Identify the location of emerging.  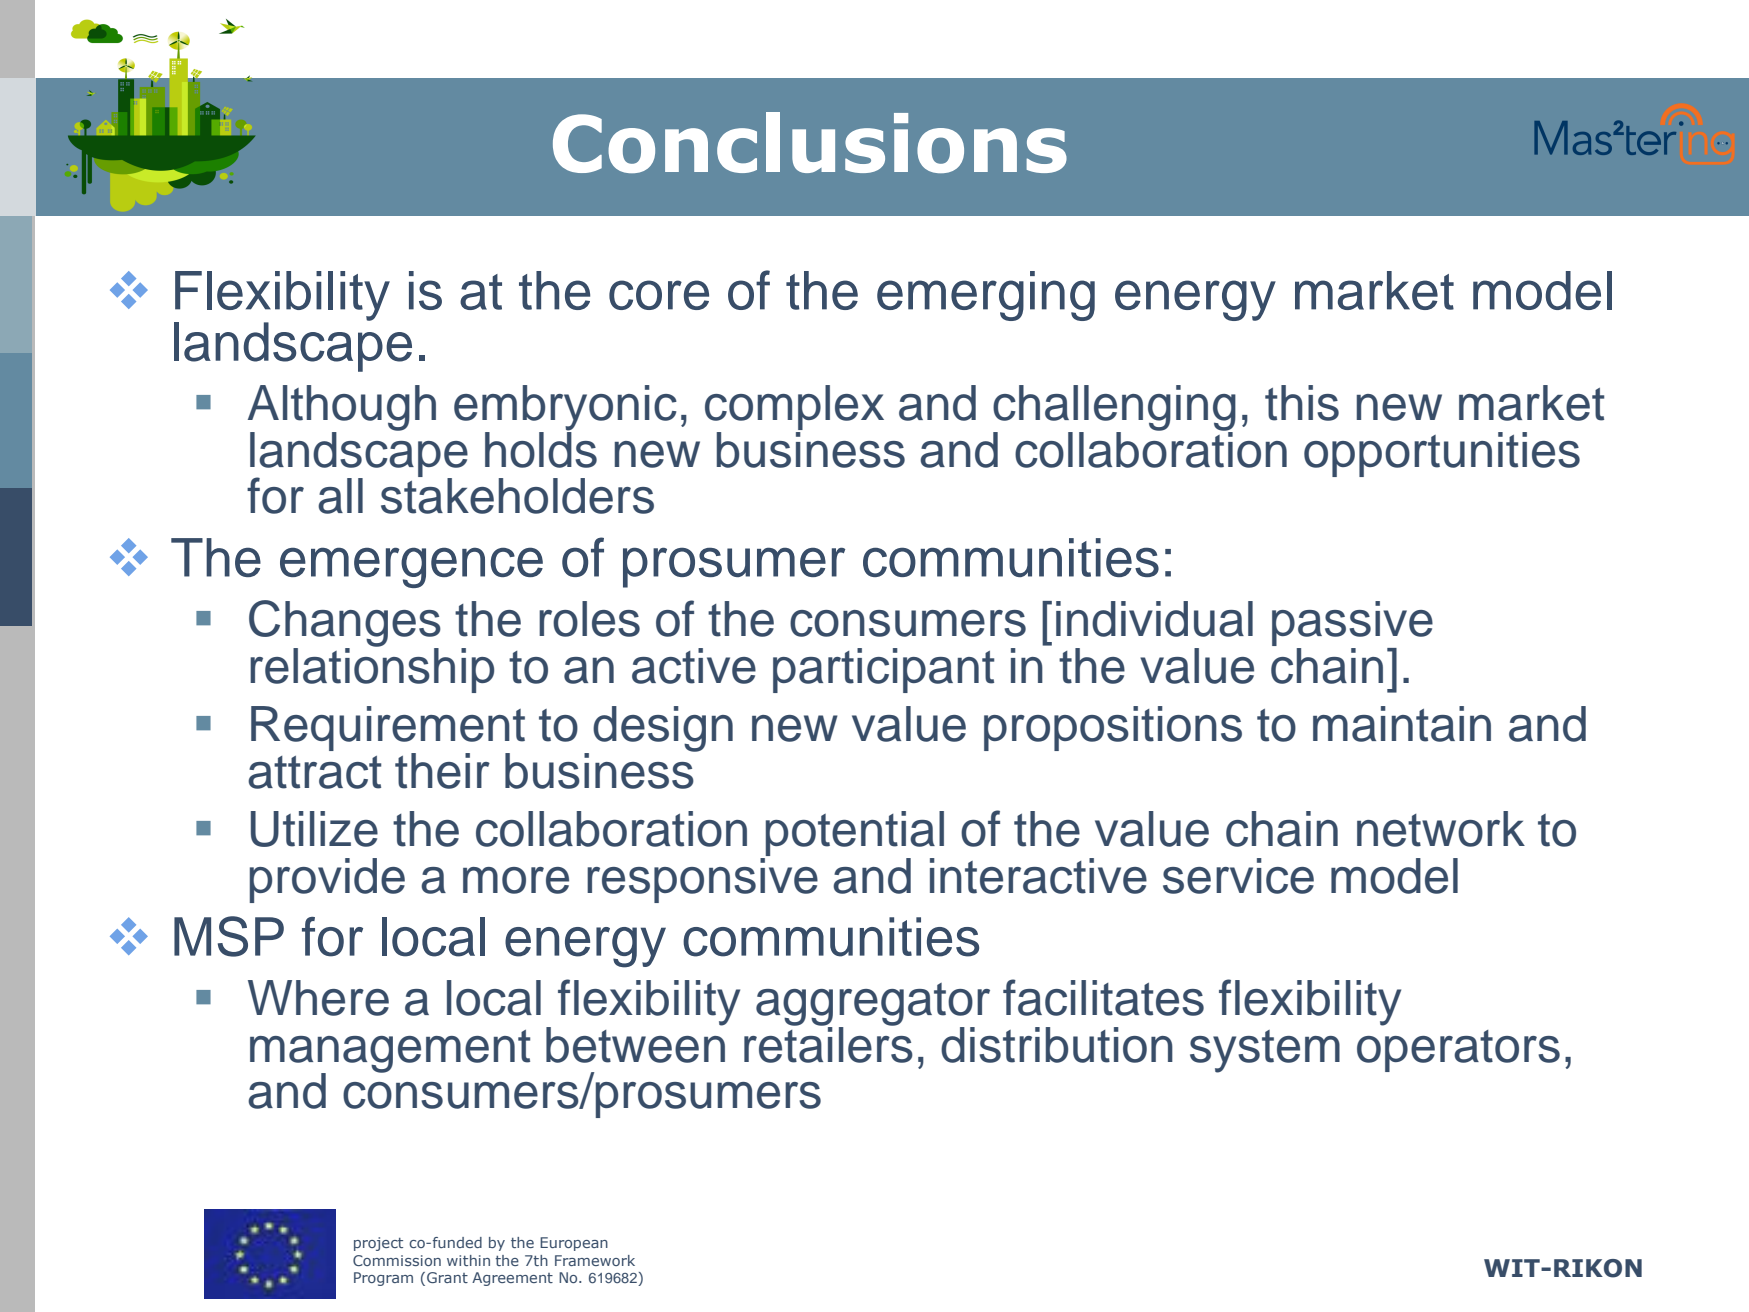
(986, 296).
